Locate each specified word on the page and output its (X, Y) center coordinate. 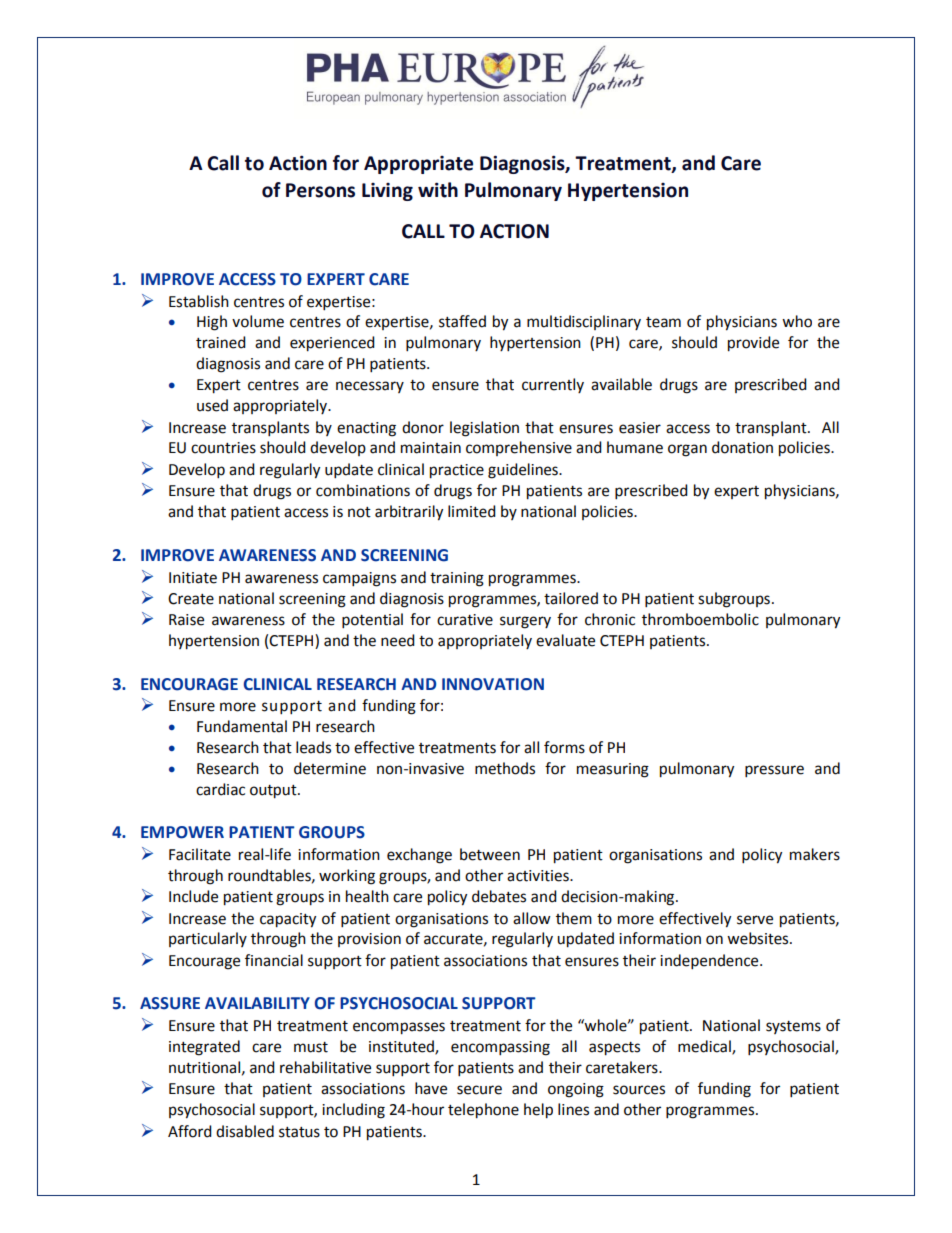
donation (742, 447)
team (663, 322)
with (438, 190)
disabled (245, 1131)
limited (472, 511)
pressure (774, 771)
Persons (320, 190)
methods (505, 768)
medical (705, 1047)
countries (223, 448)
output (274, 792)
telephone (483, 1111)
